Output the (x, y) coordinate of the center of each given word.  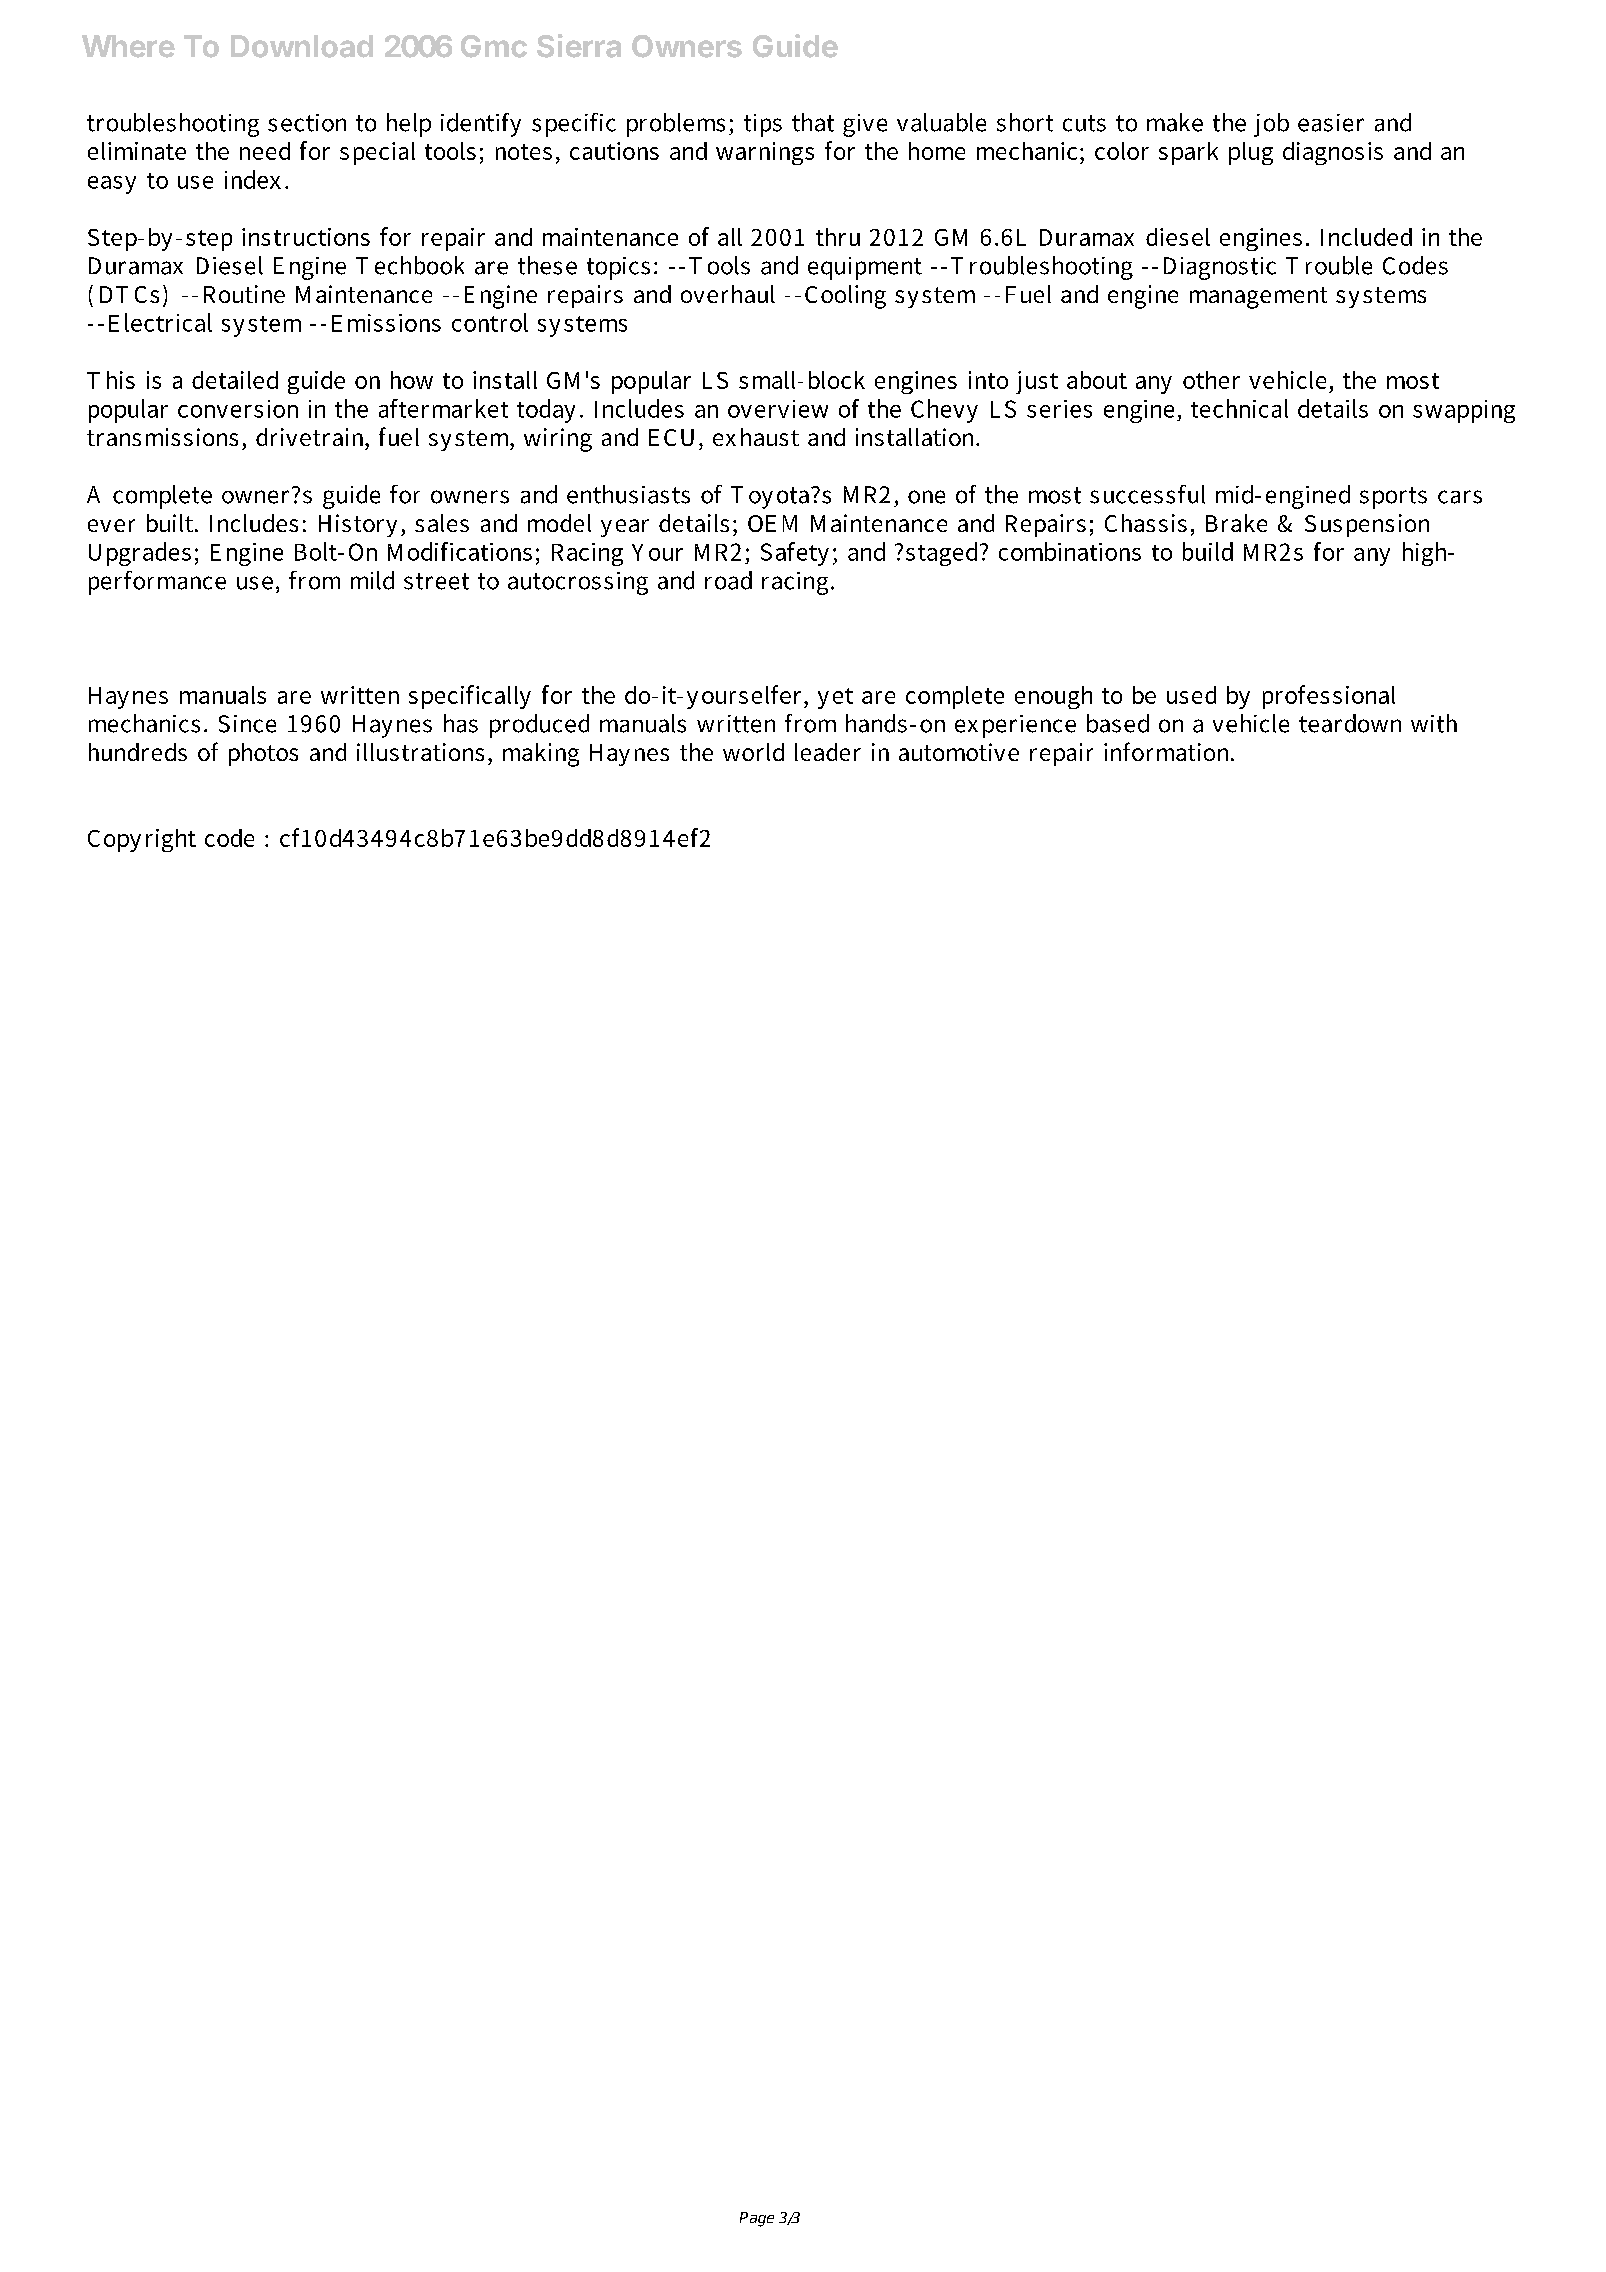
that (813, 122)
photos (263, 754)
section (307, 123)
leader (828, 752)
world (753, 752)
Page (757, 2219)
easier (1331, 123)
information (1168, 751)
